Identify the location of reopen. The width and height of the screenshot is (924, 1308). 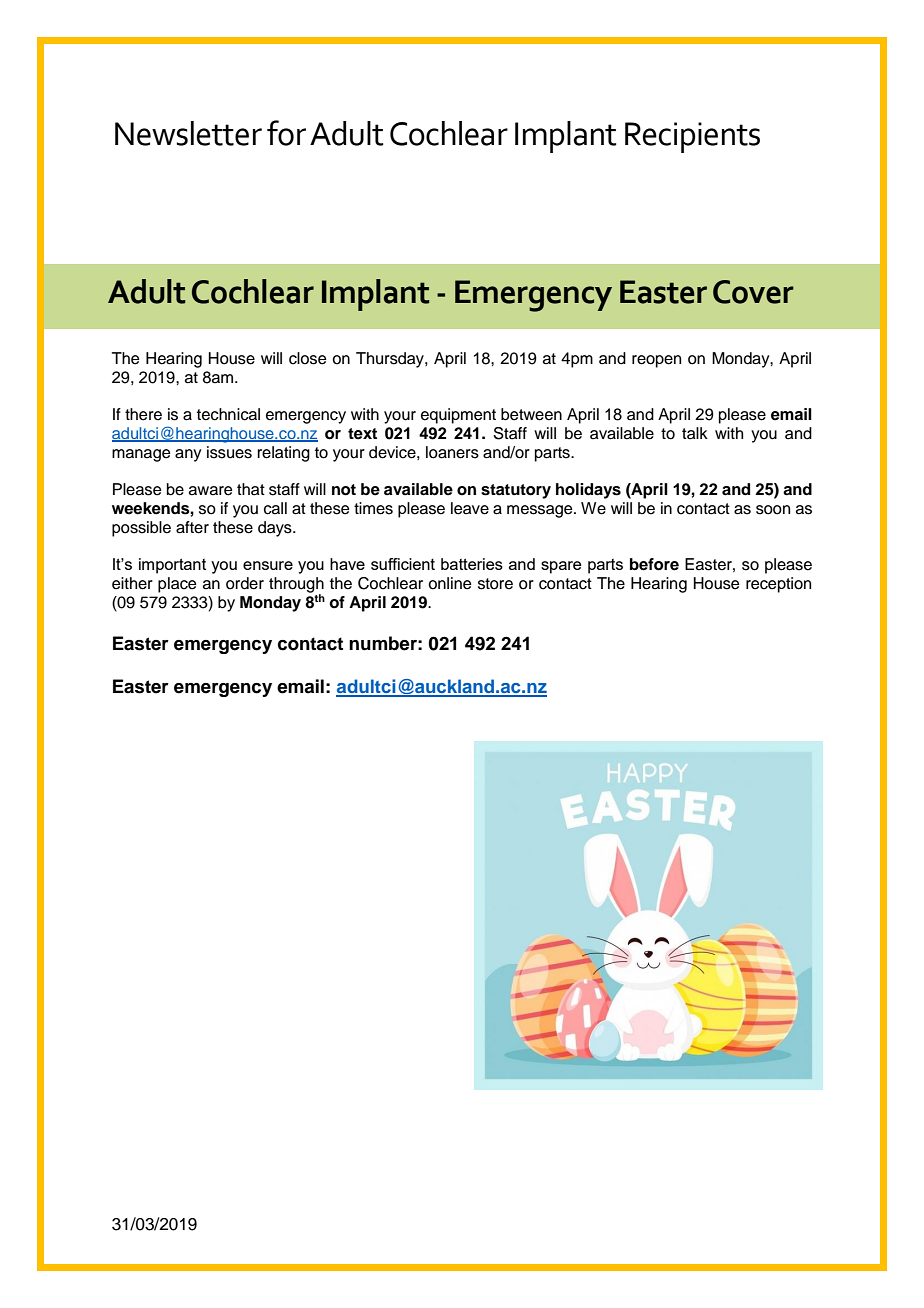
(656, 361).
